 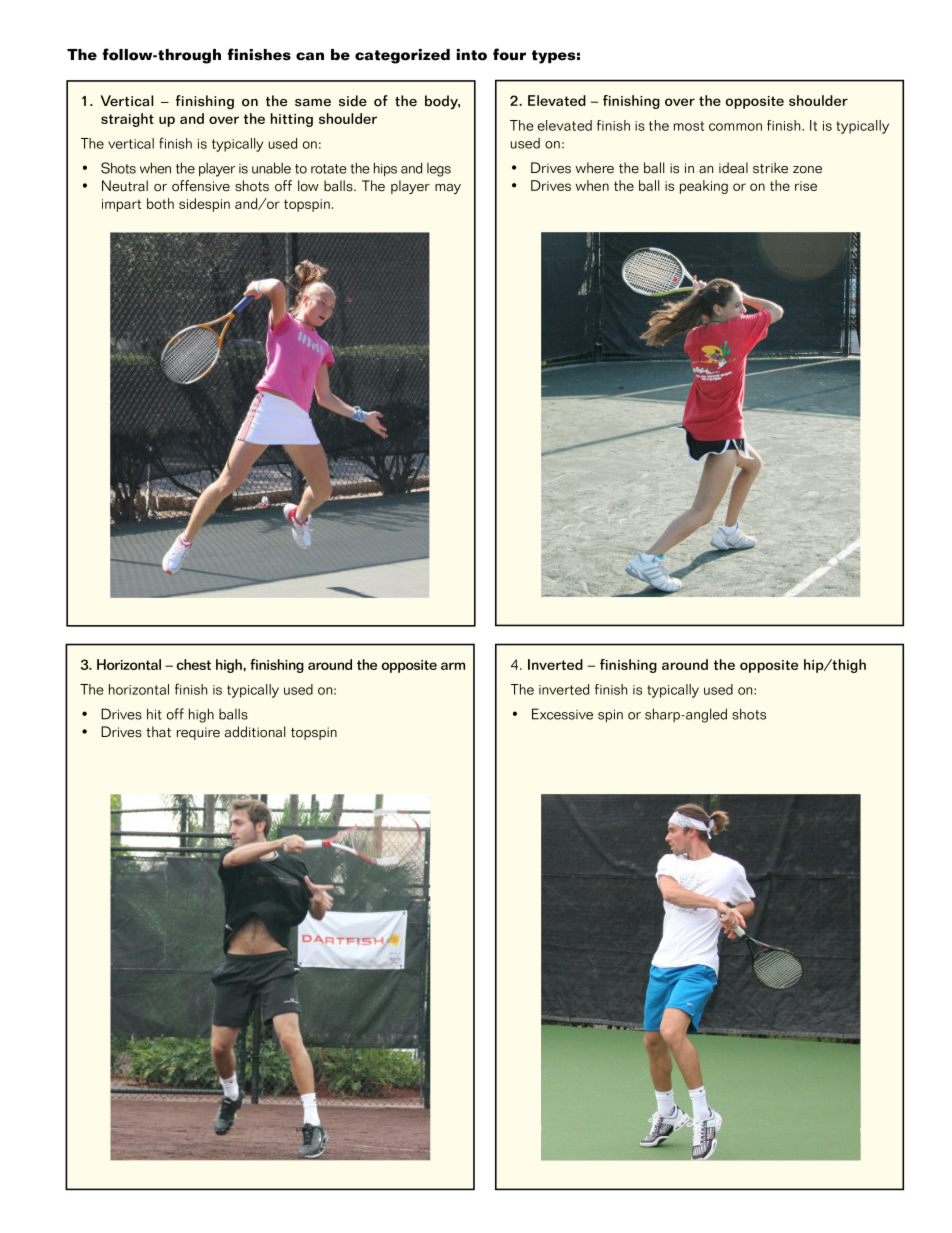 What do you see at coordinates (735, 127) in the screenshot?
I see `common` at bounding box center [735, 127].
